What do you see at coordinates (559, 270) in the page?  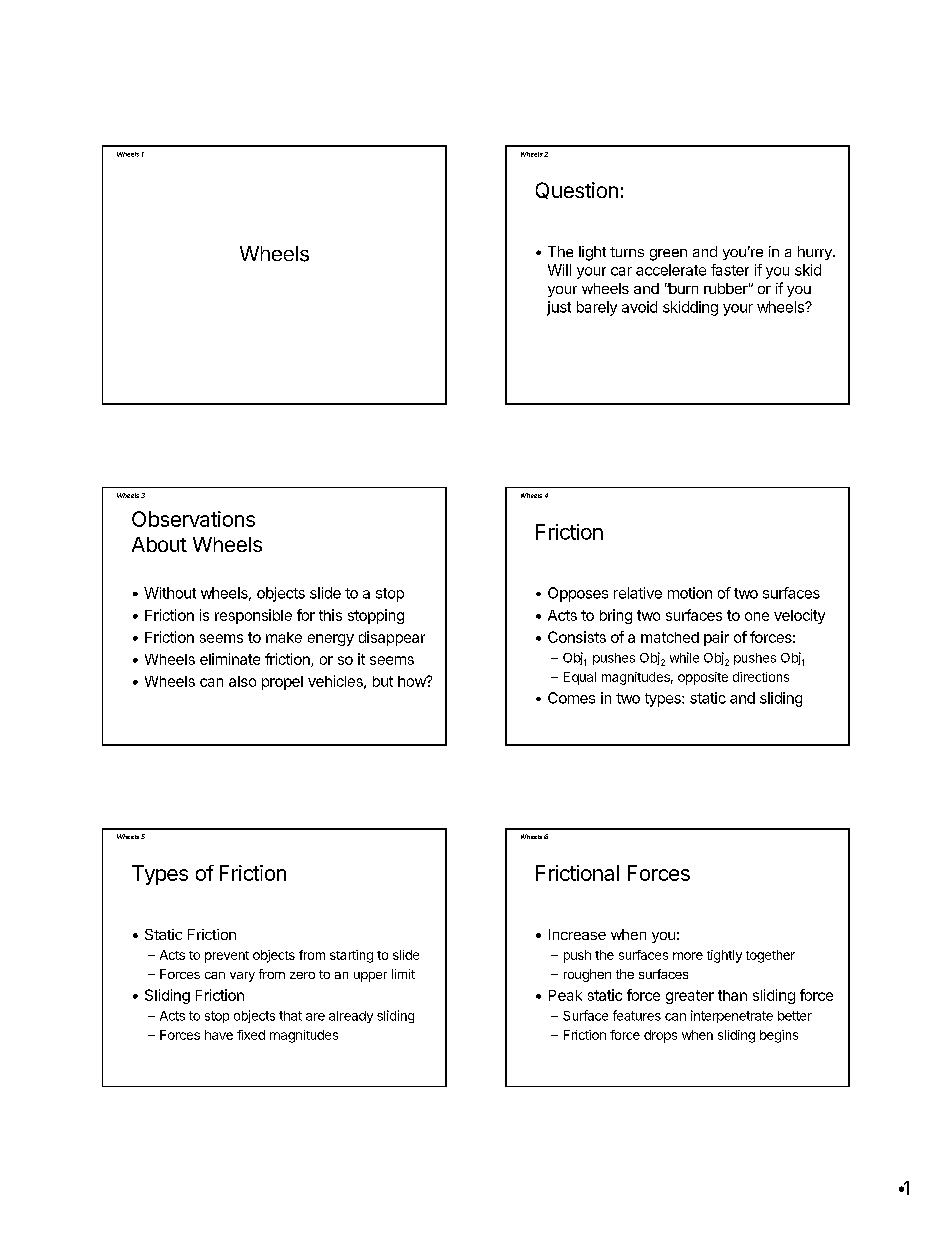 I see `Will` at bounding box center [559, 270].
